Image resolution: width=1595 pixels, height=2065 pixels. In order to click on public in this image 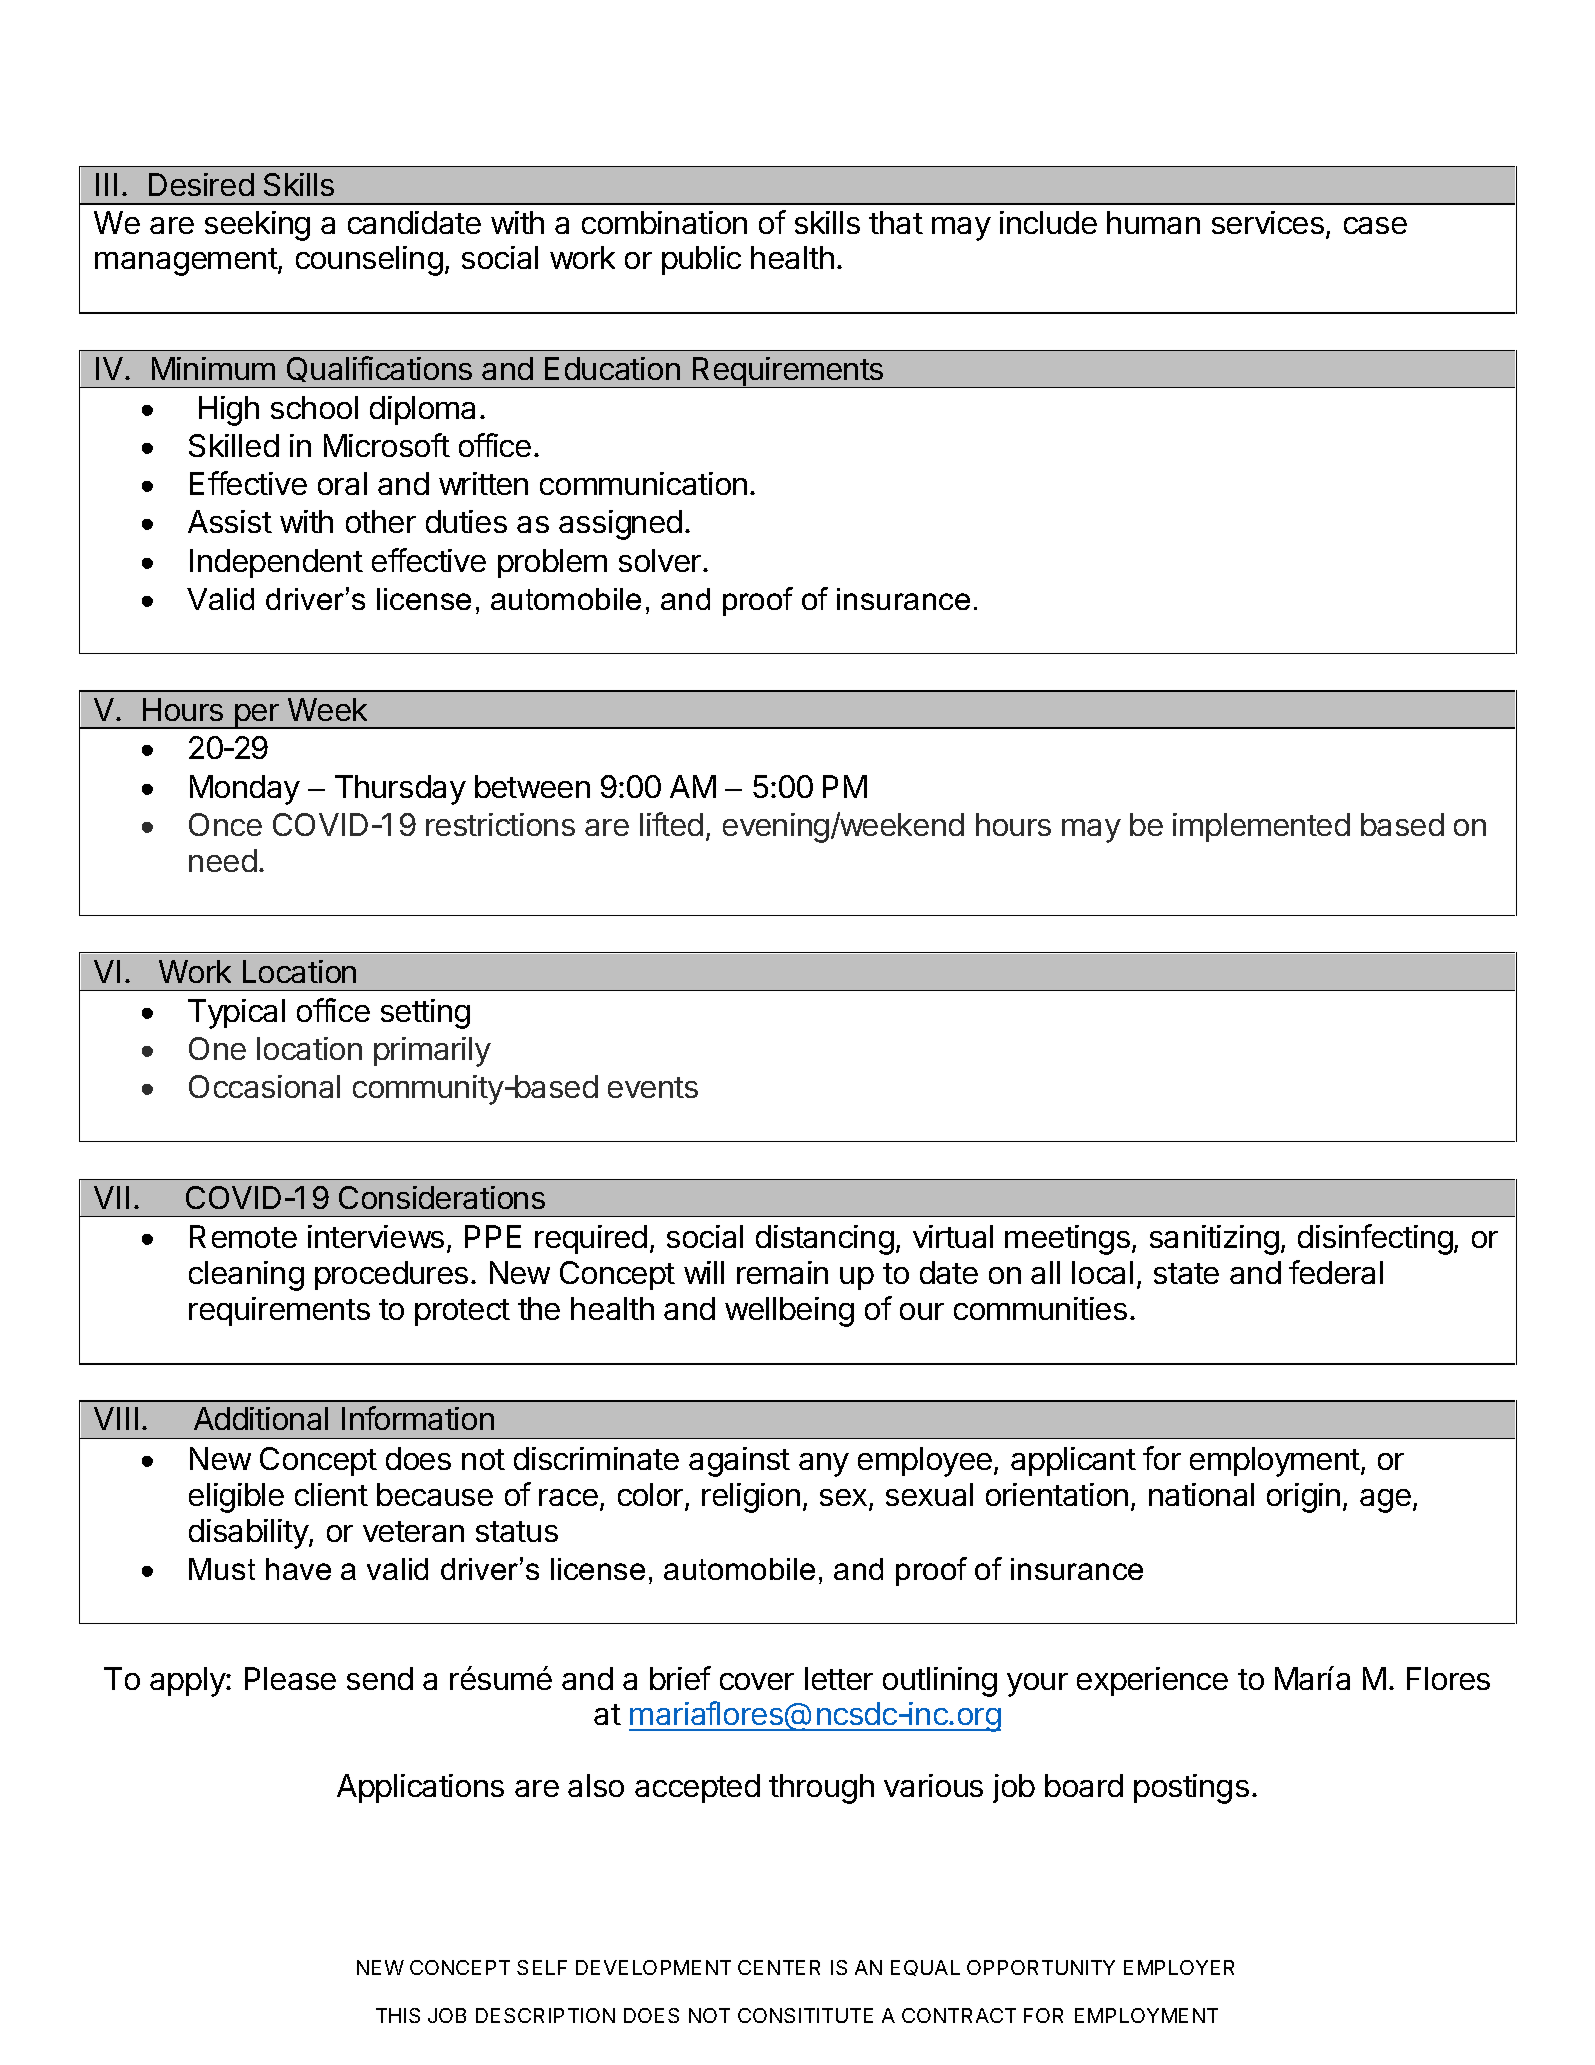, I will do `click(701, 260)`.
